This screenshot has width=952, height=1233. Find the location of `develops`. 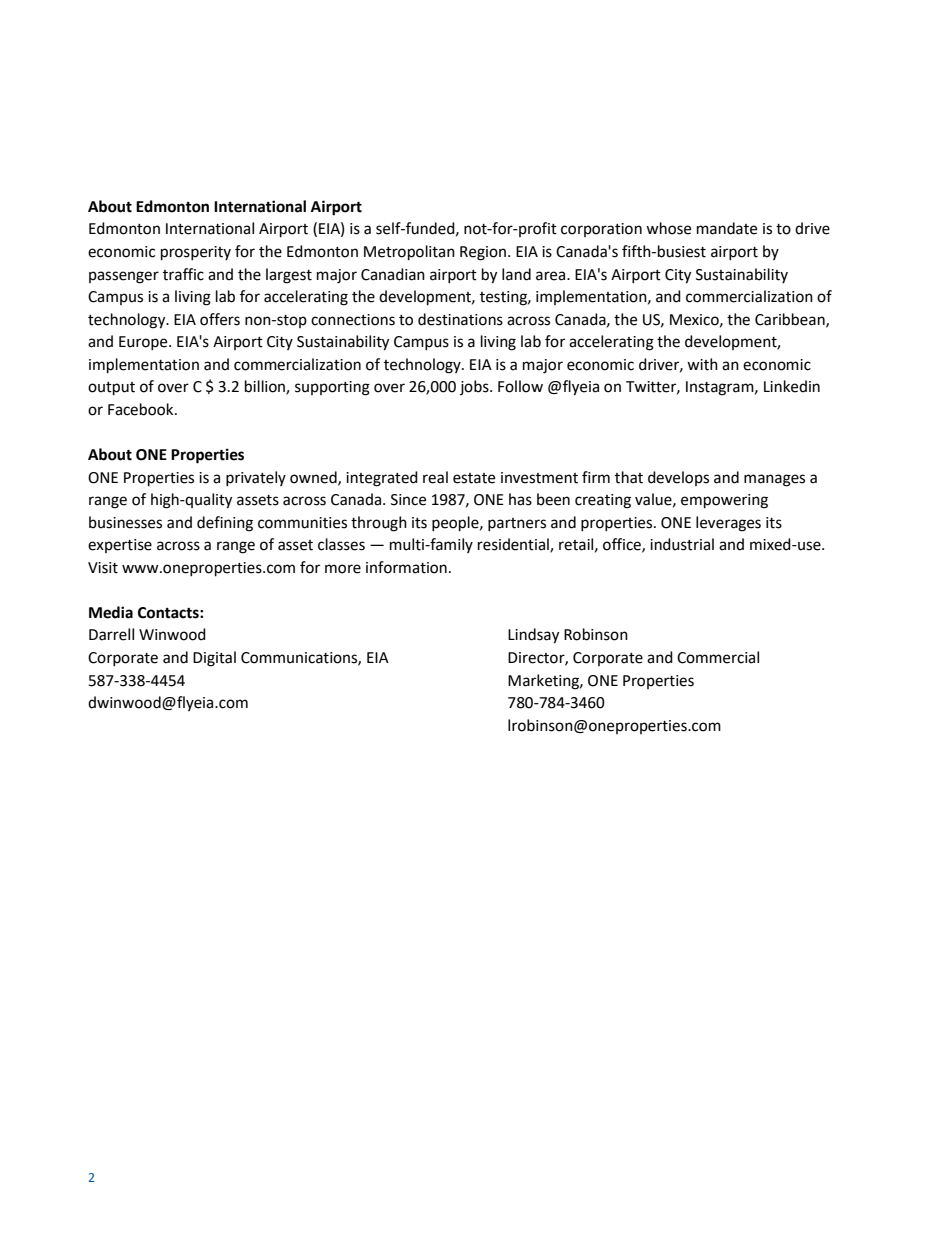

develops is located at coordinates (678, 478).
